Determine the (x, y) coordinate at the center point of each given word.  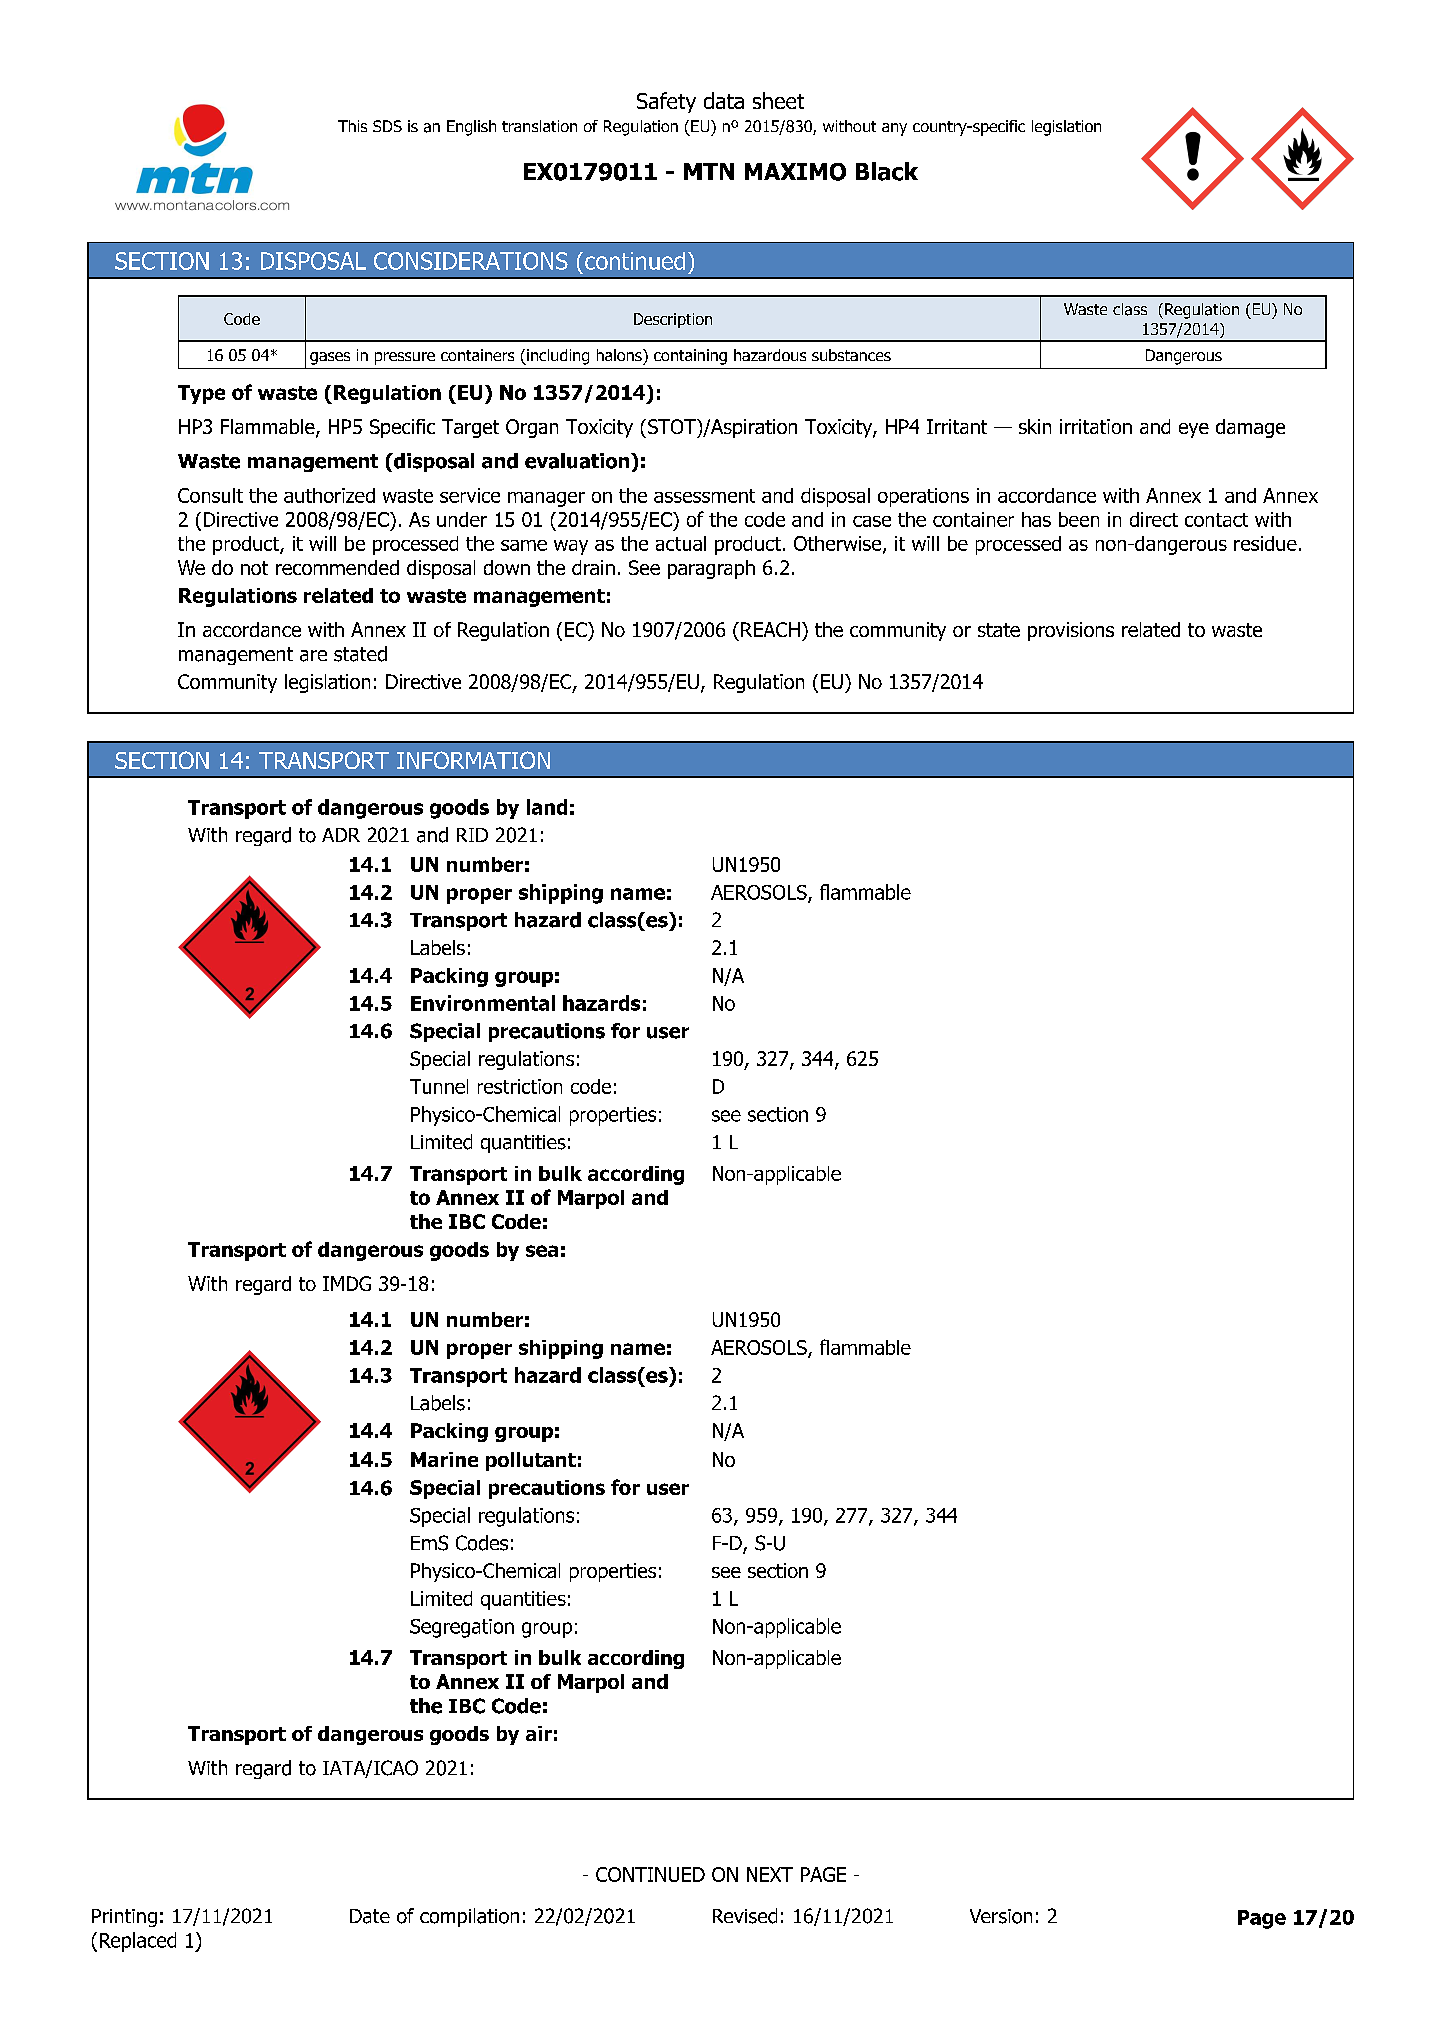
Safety (666, 102)
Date (370, 1916)
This (352, 126)
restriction (520, 1086)
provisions (1071, 631)
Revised (745, 1916)
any (894, 129)
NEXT (770, 1874)
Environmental (483, 1003)
